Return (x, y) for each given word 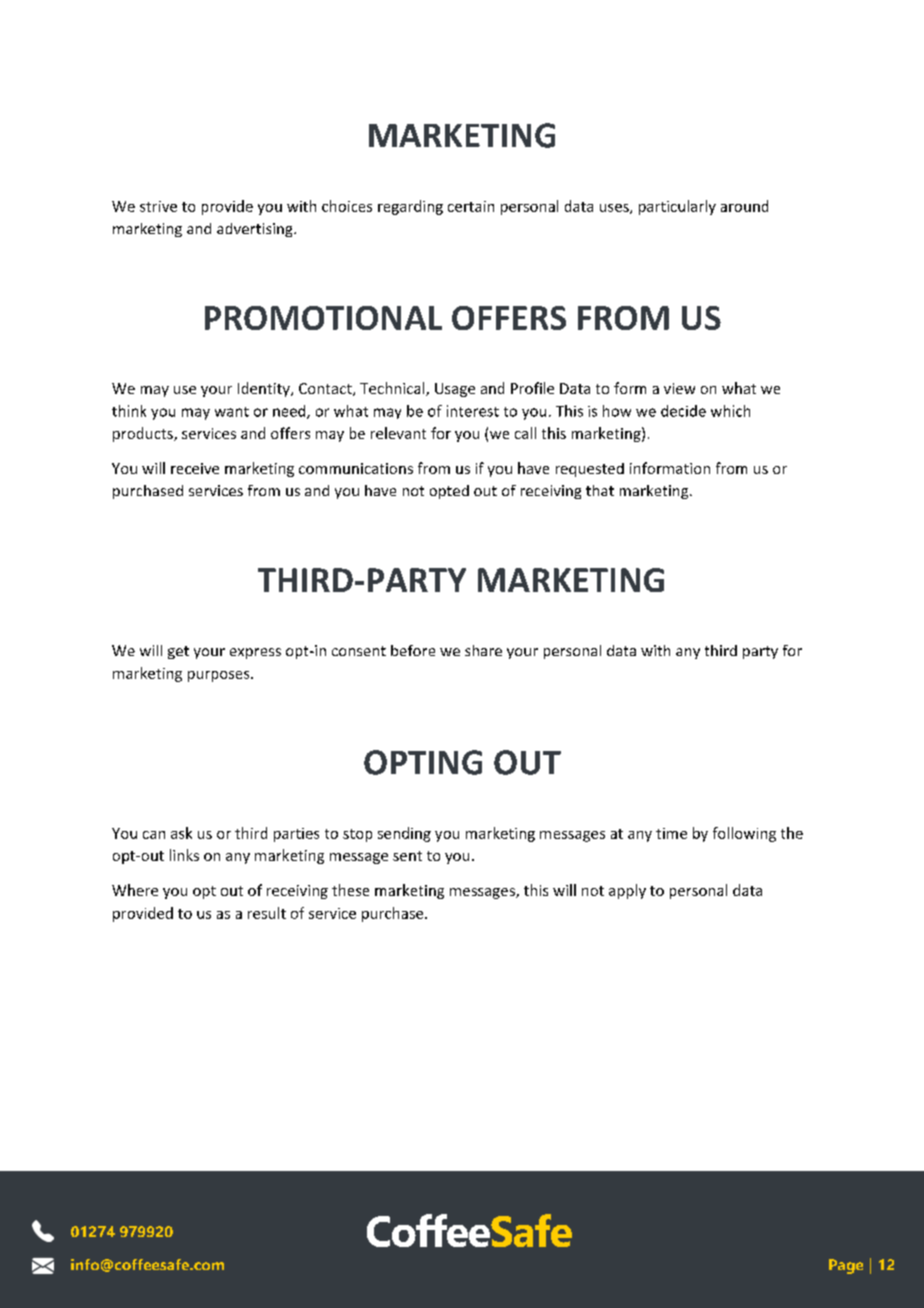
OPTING (423, 762)
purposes (220, 676)
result (267, 913)
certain (471, 206)
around (744, 206)
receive (195, 468)
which (730, 411)
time (671, 833)
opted (449, 492)
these (350, 890)
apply (627, 891)
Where (135, 890)
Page (846, 1266)
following (744, 834)
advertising (256, 230)
